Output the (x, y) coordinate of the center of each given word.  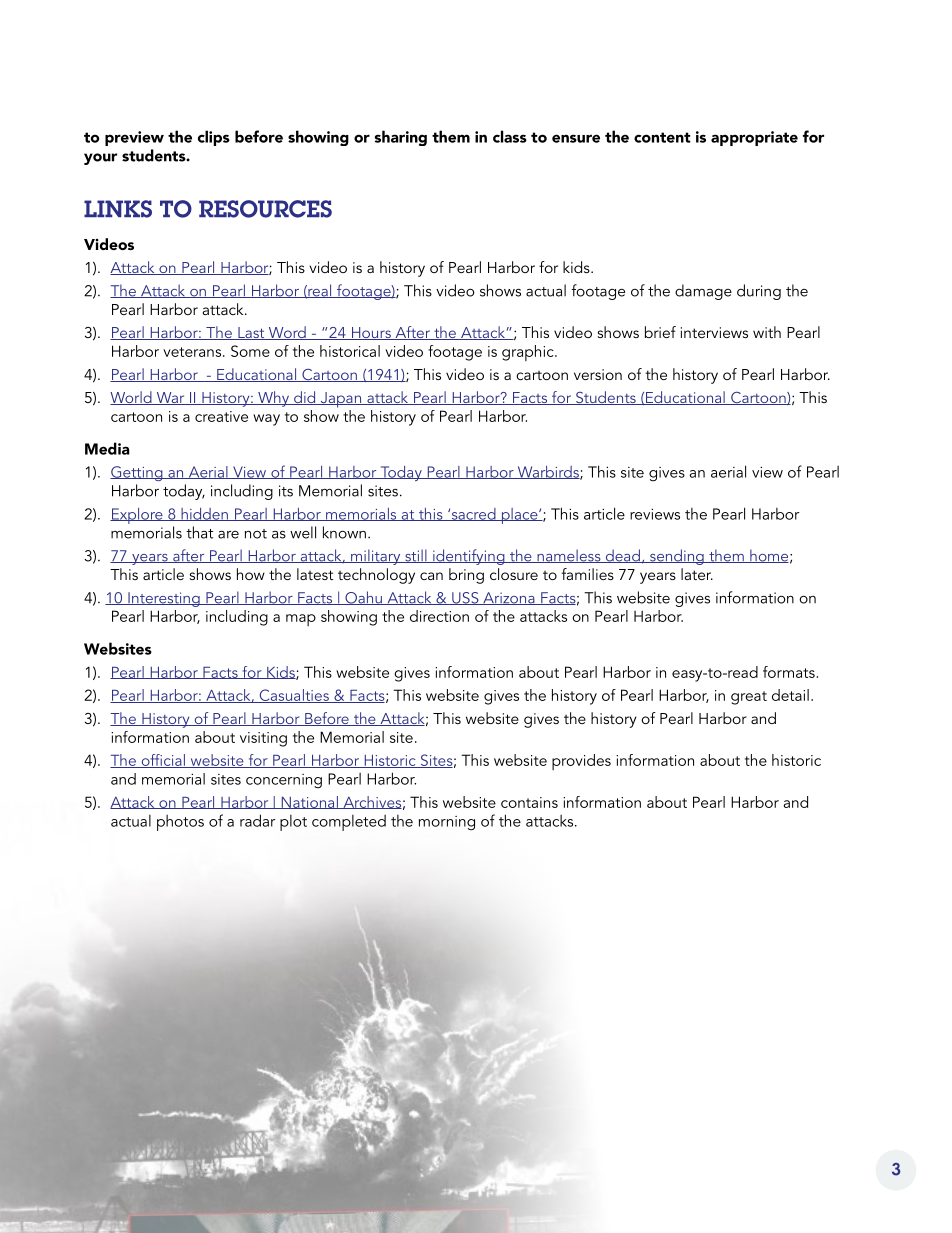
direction (439, 616)
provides (581, 762)
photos (180, 823)
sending (677, 557)
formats (789, 672)
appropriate (754, 138)
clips (214, 138)
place (519, 516)
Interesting (164, 599)
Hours (371, 333)
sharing (401, 138)
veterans (193, 352)
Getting (137, 473)
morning (447, 823)
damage (703, 292)
